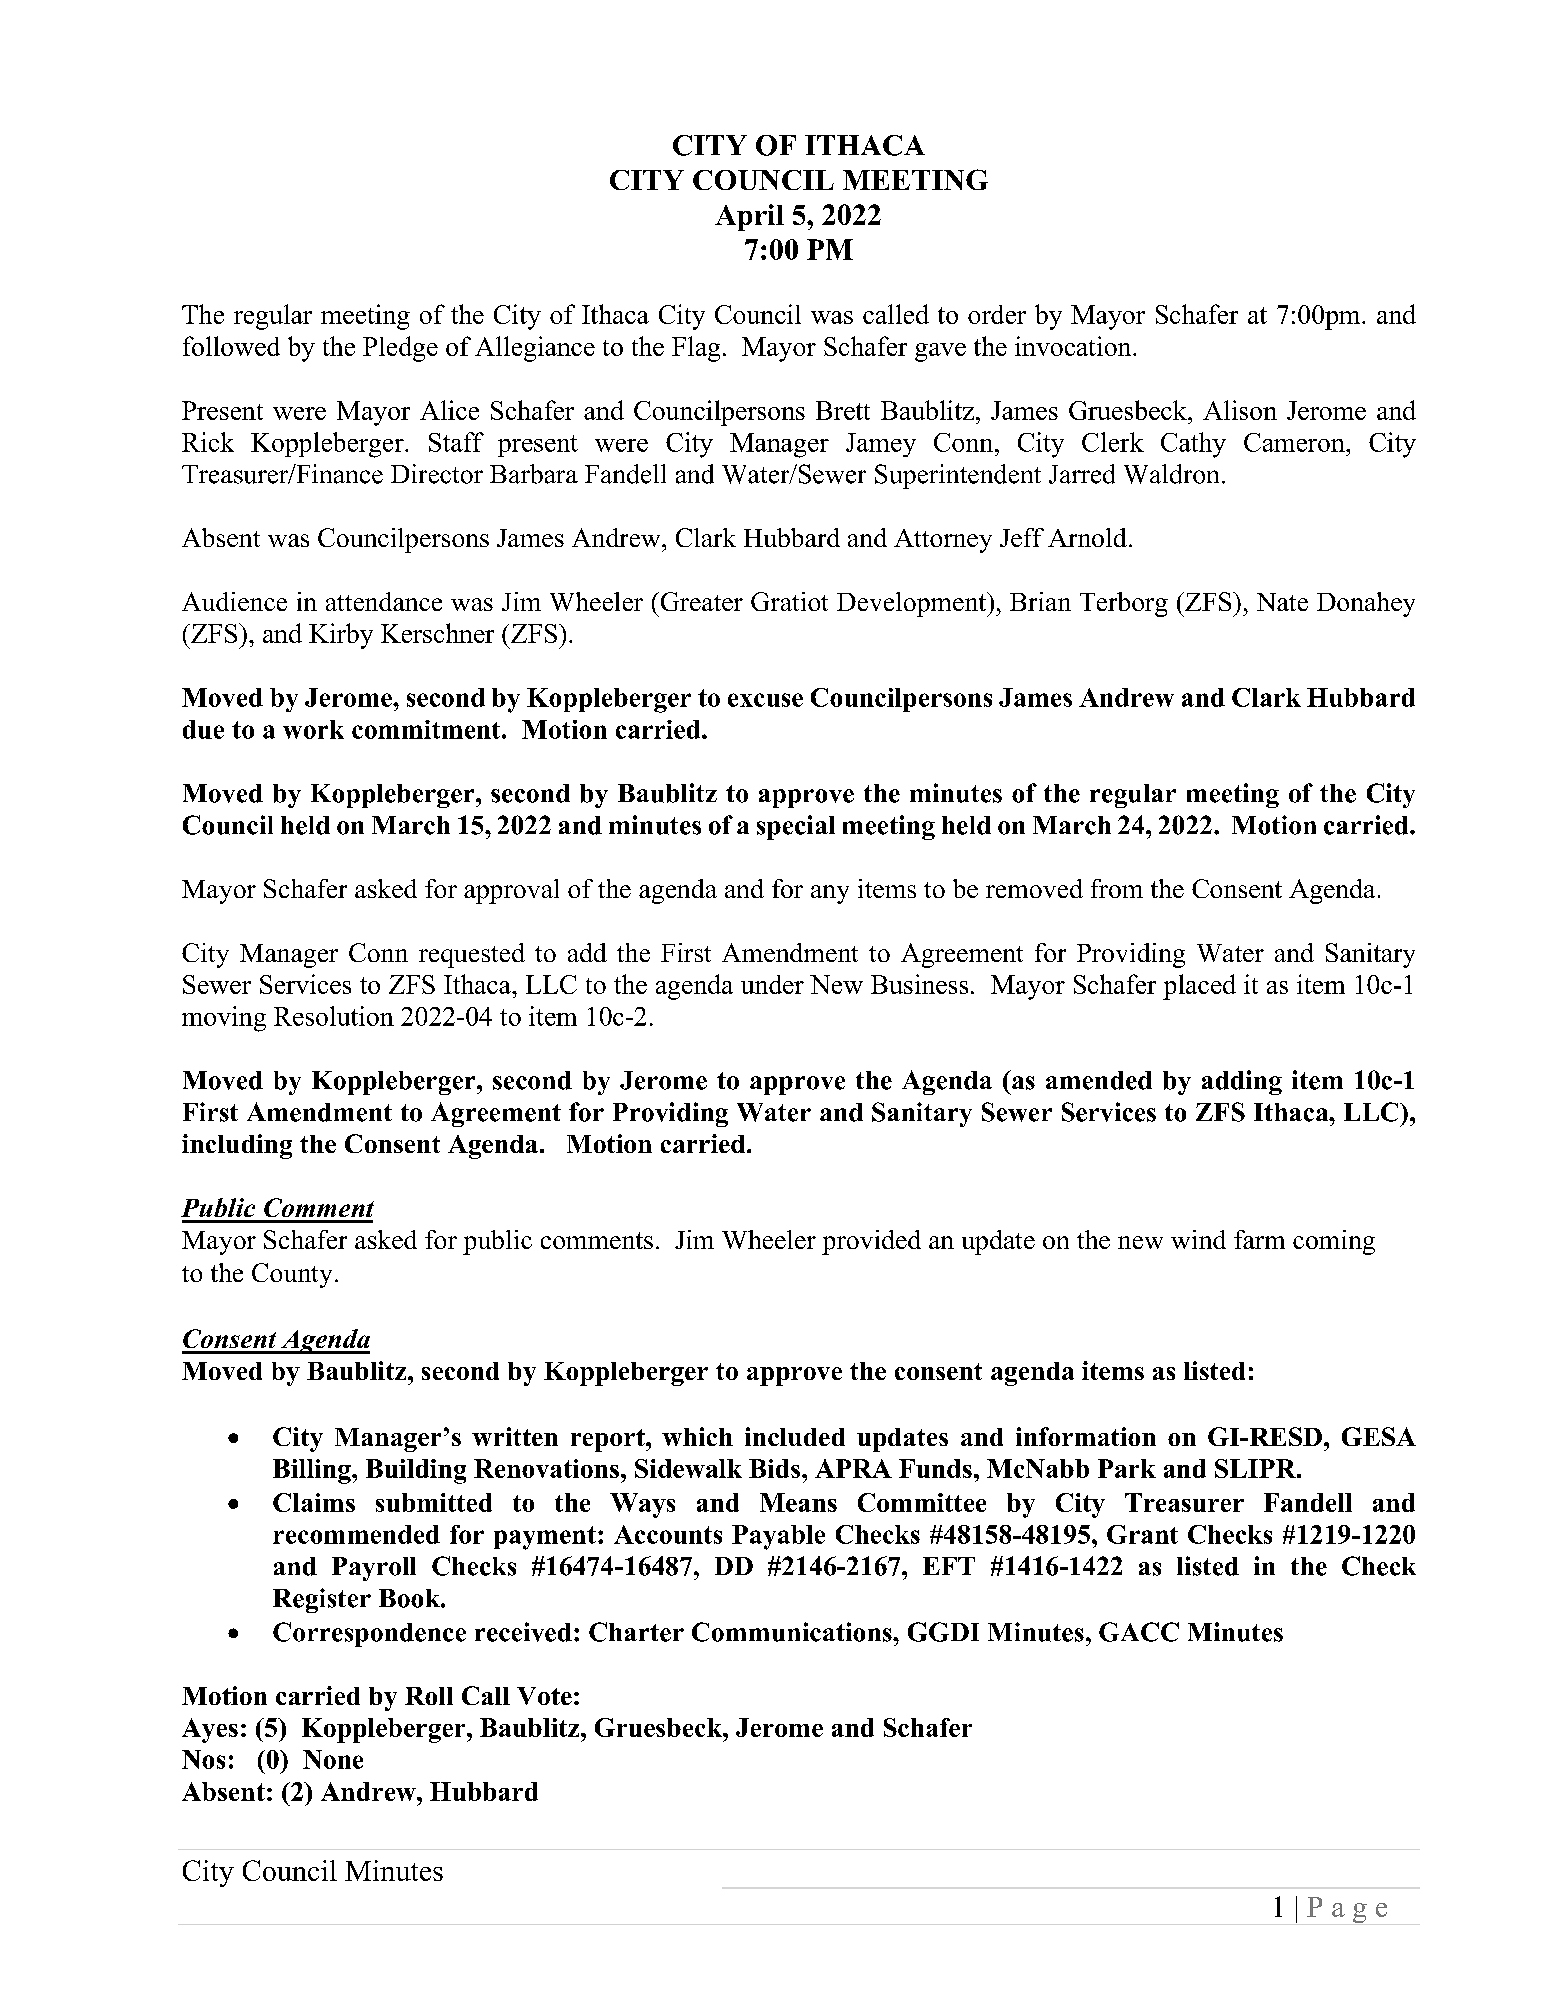 The image size is (1543, 1997). Describe the element at coordinates (749, 217) in the image. I see `April` at that location.
